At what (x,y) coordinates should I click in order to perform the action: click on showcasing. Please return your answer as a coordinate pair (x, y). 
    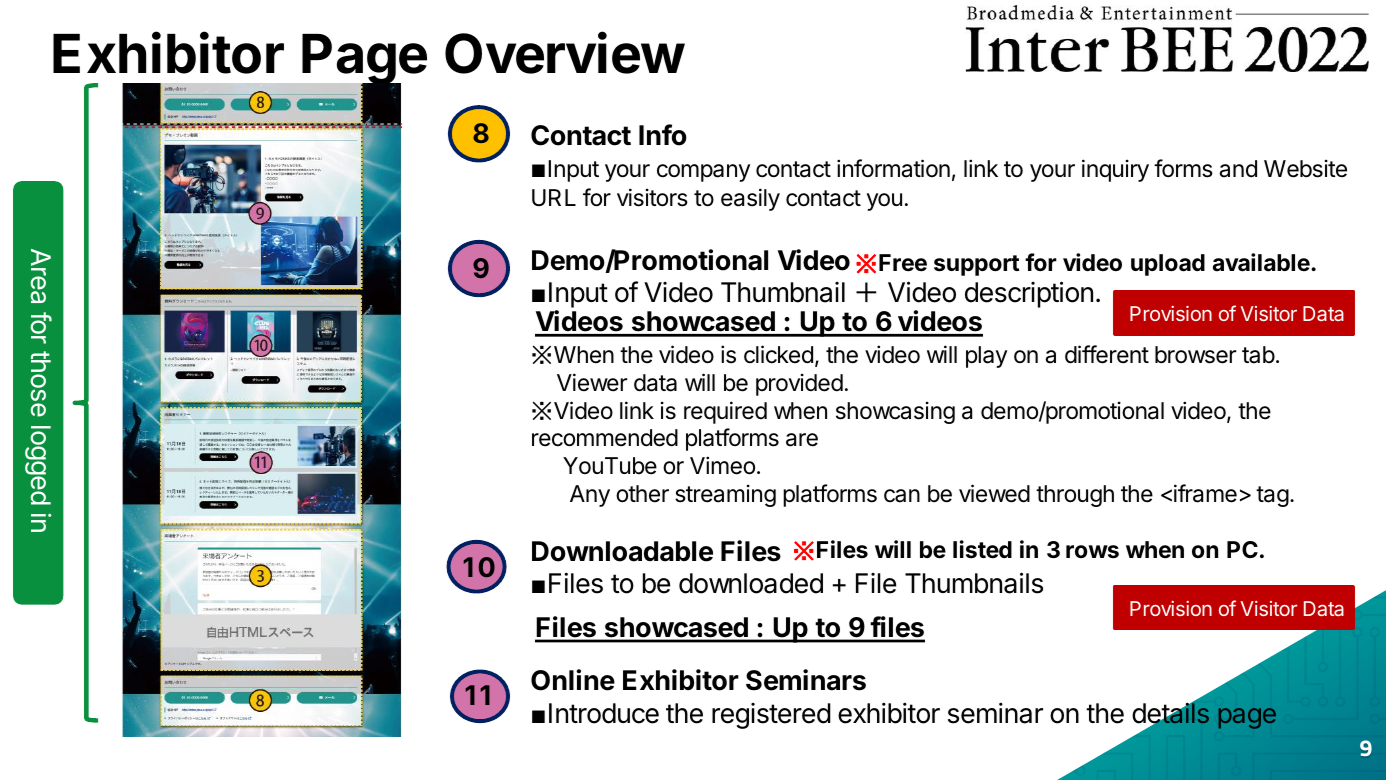
    Looking at the image, I should click on (895, 413).
